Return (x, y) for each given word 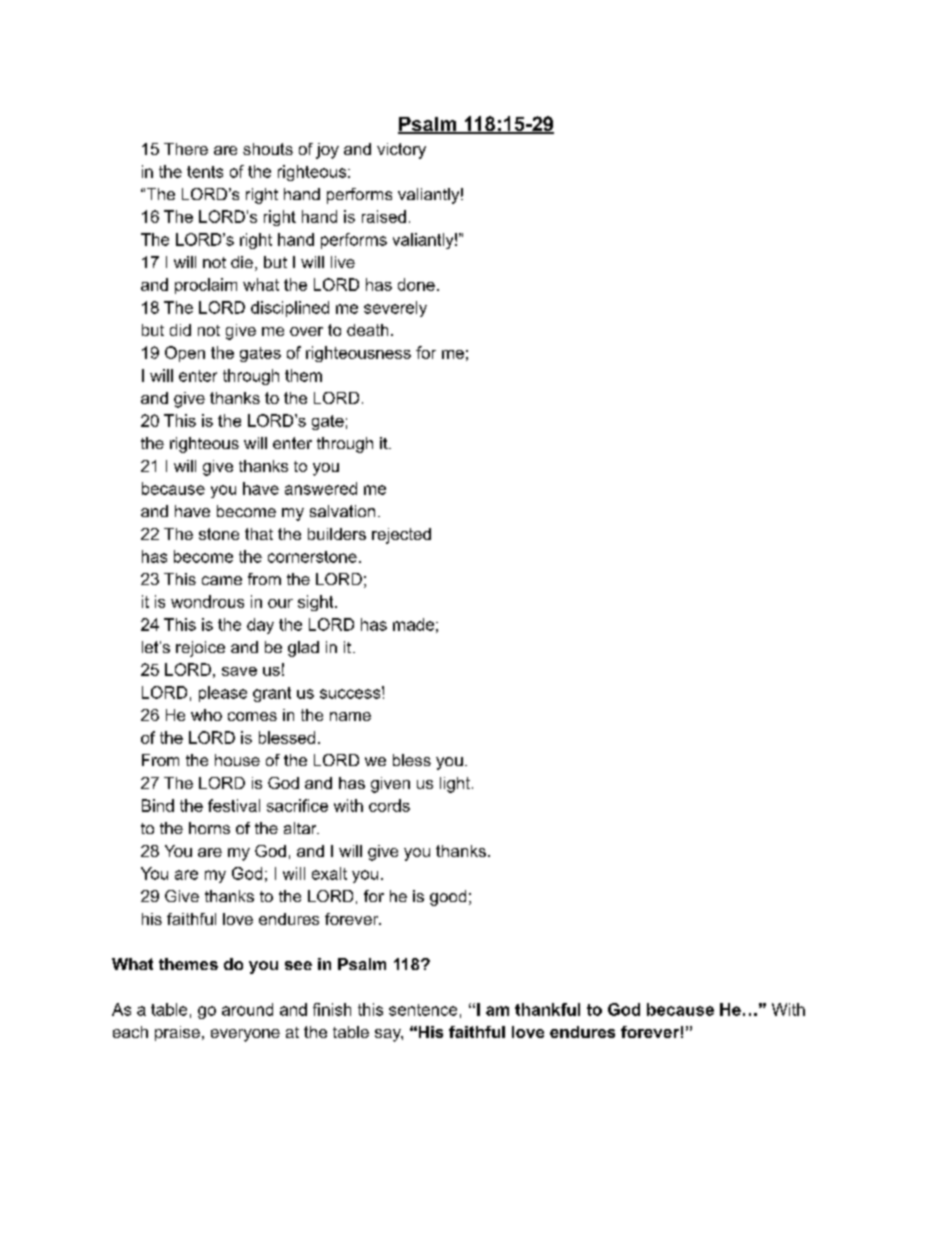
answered (321, 488)
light (455, 785)
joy (327, 151)
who (206, 715)
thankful (547, 1009)
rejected (401, 536)
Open (185, 354)
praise (177, 1033)
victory (401, 151)
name (350, 716)
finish (332, 1009)
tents (205, 172)
